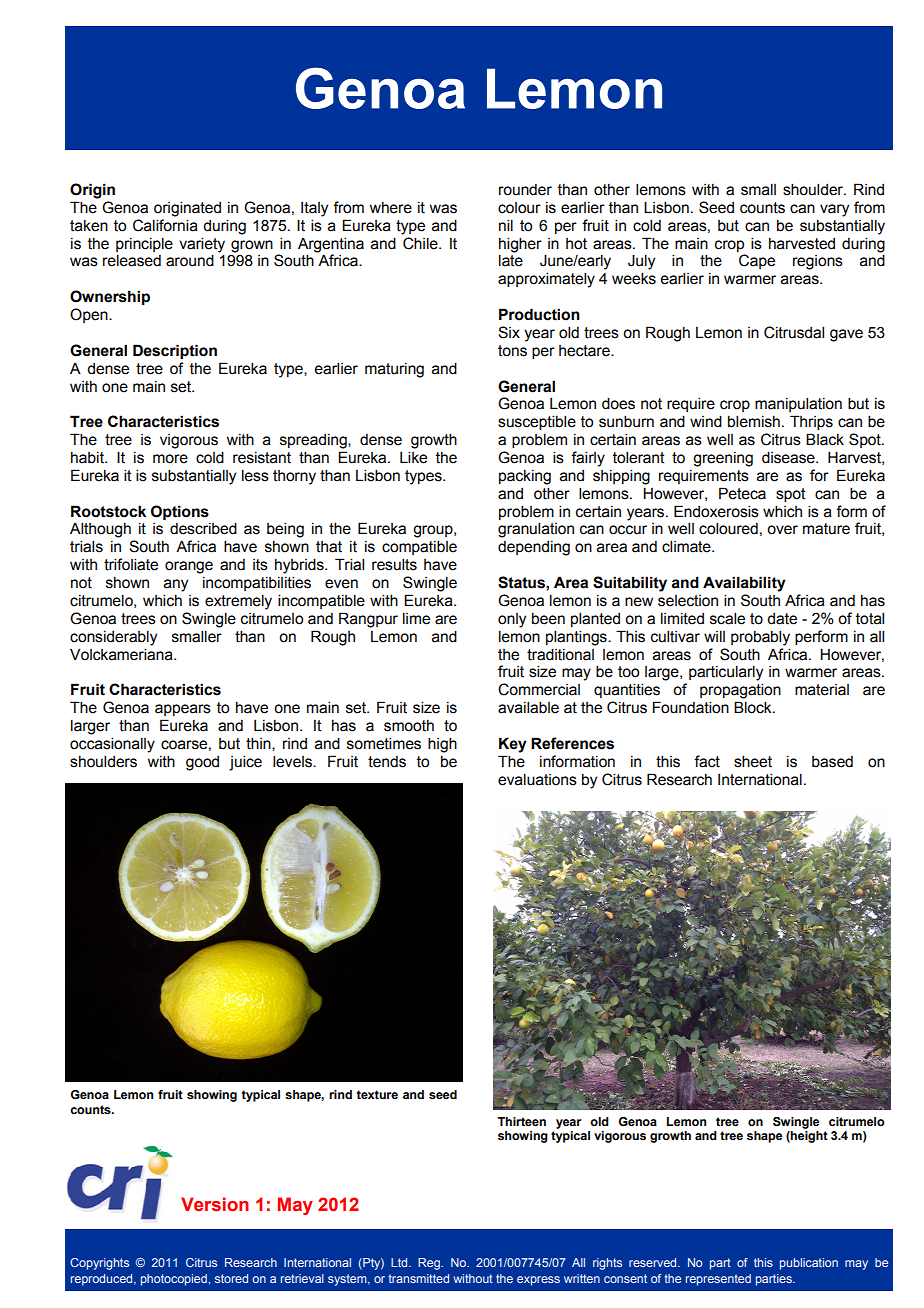 Image resolution: width=924 pixels, height=1308 pixels. I want to click on nil, so click(506, 225).
